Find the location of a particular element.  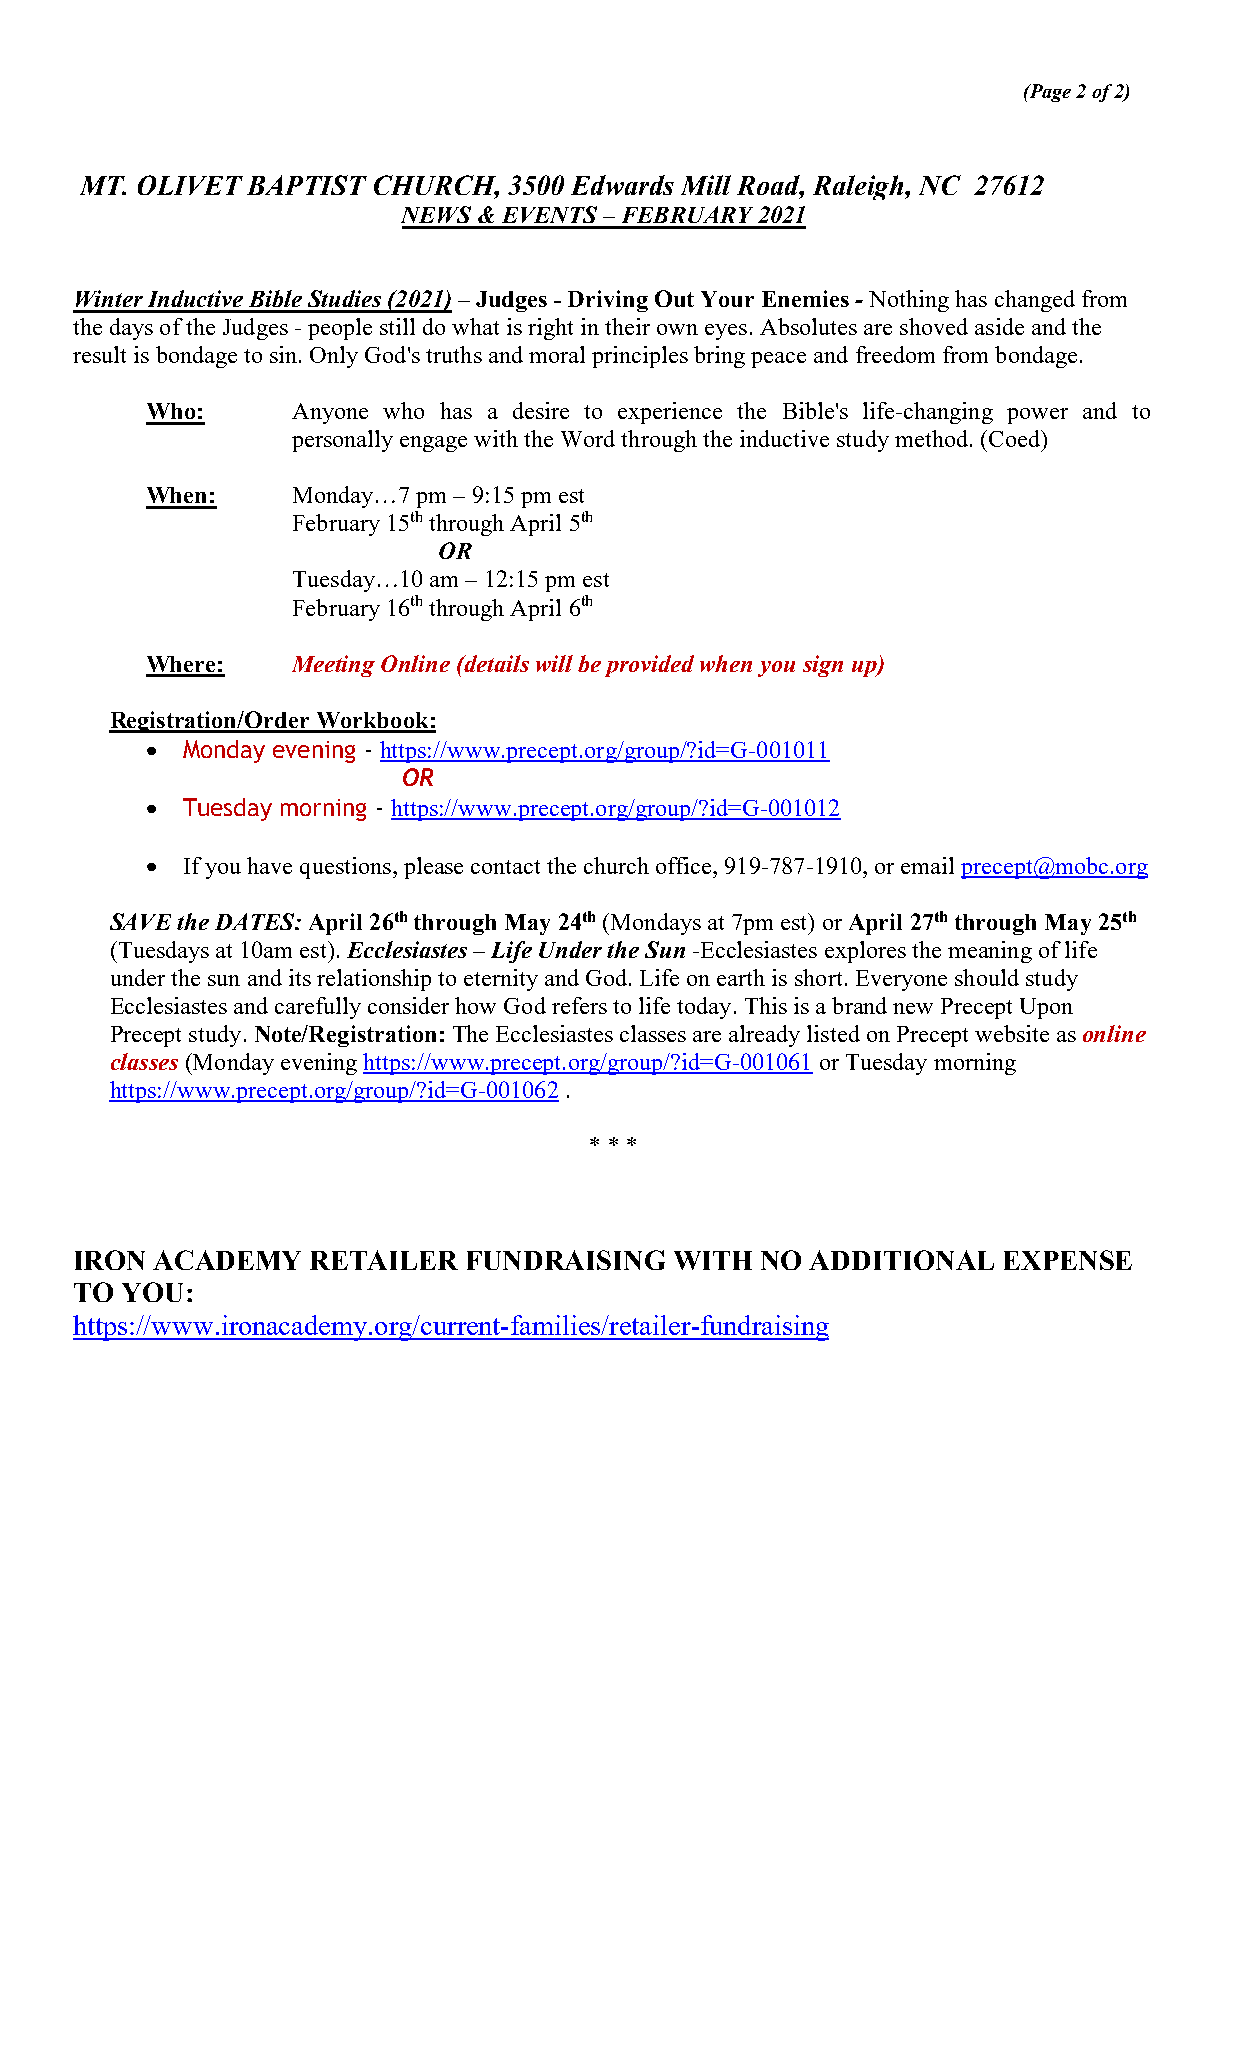

Word is located at coordinates (588, 438).
